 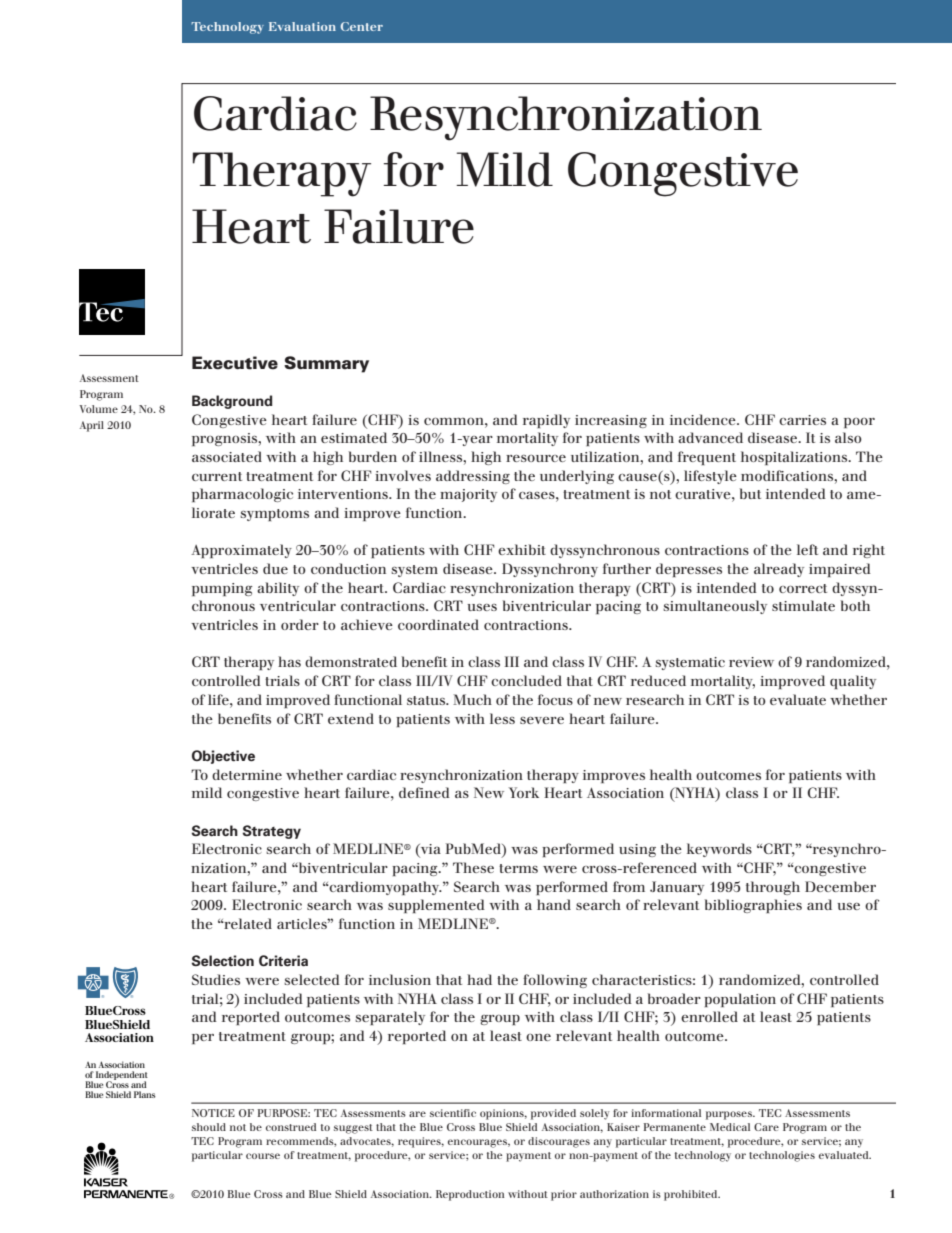 What do you see at coordinates (802, 420) in the screenshot?
I see `carries` at bounding box center [802, 420].
